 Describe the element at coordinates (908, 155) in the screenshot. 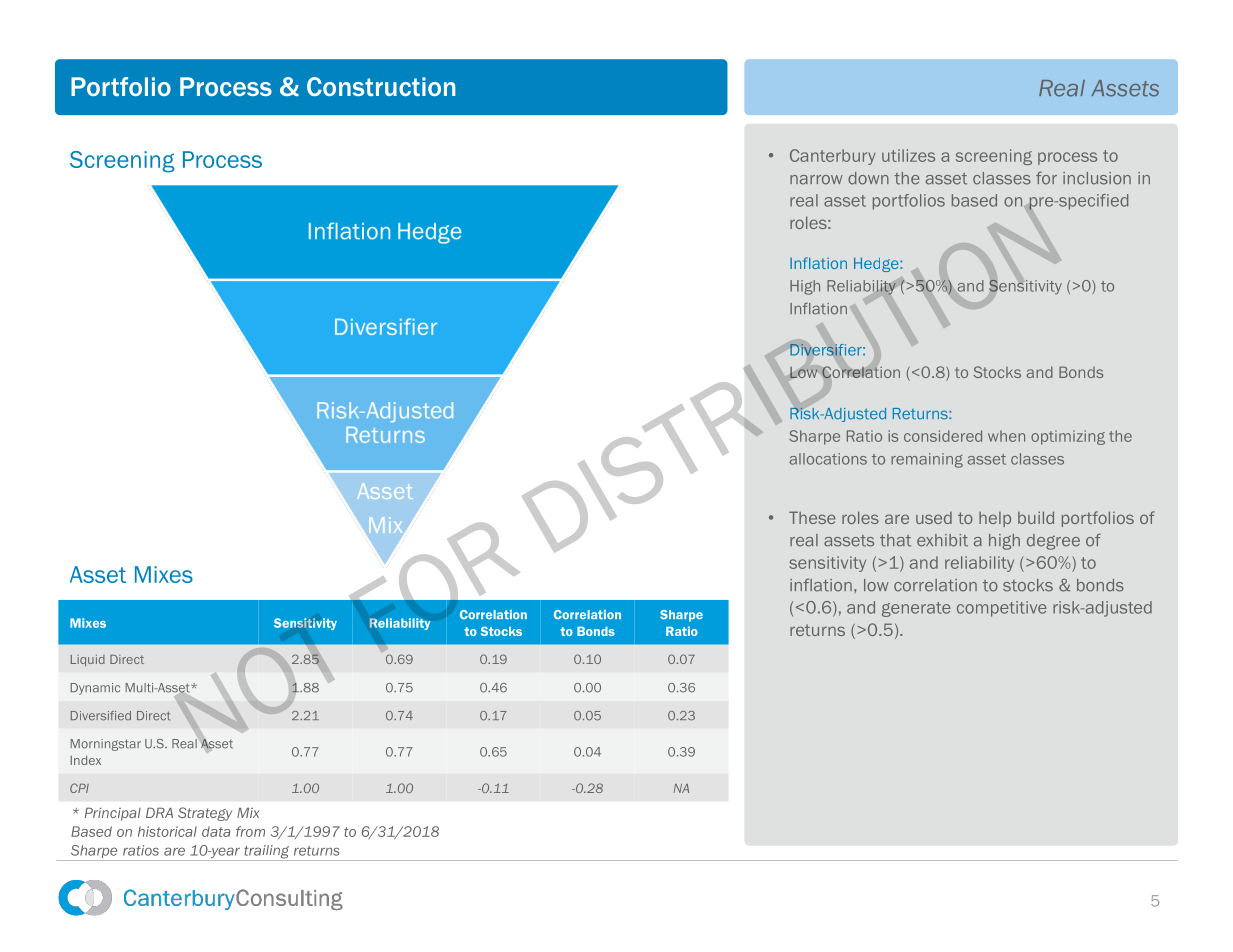

I see `utilizes` at that location.
